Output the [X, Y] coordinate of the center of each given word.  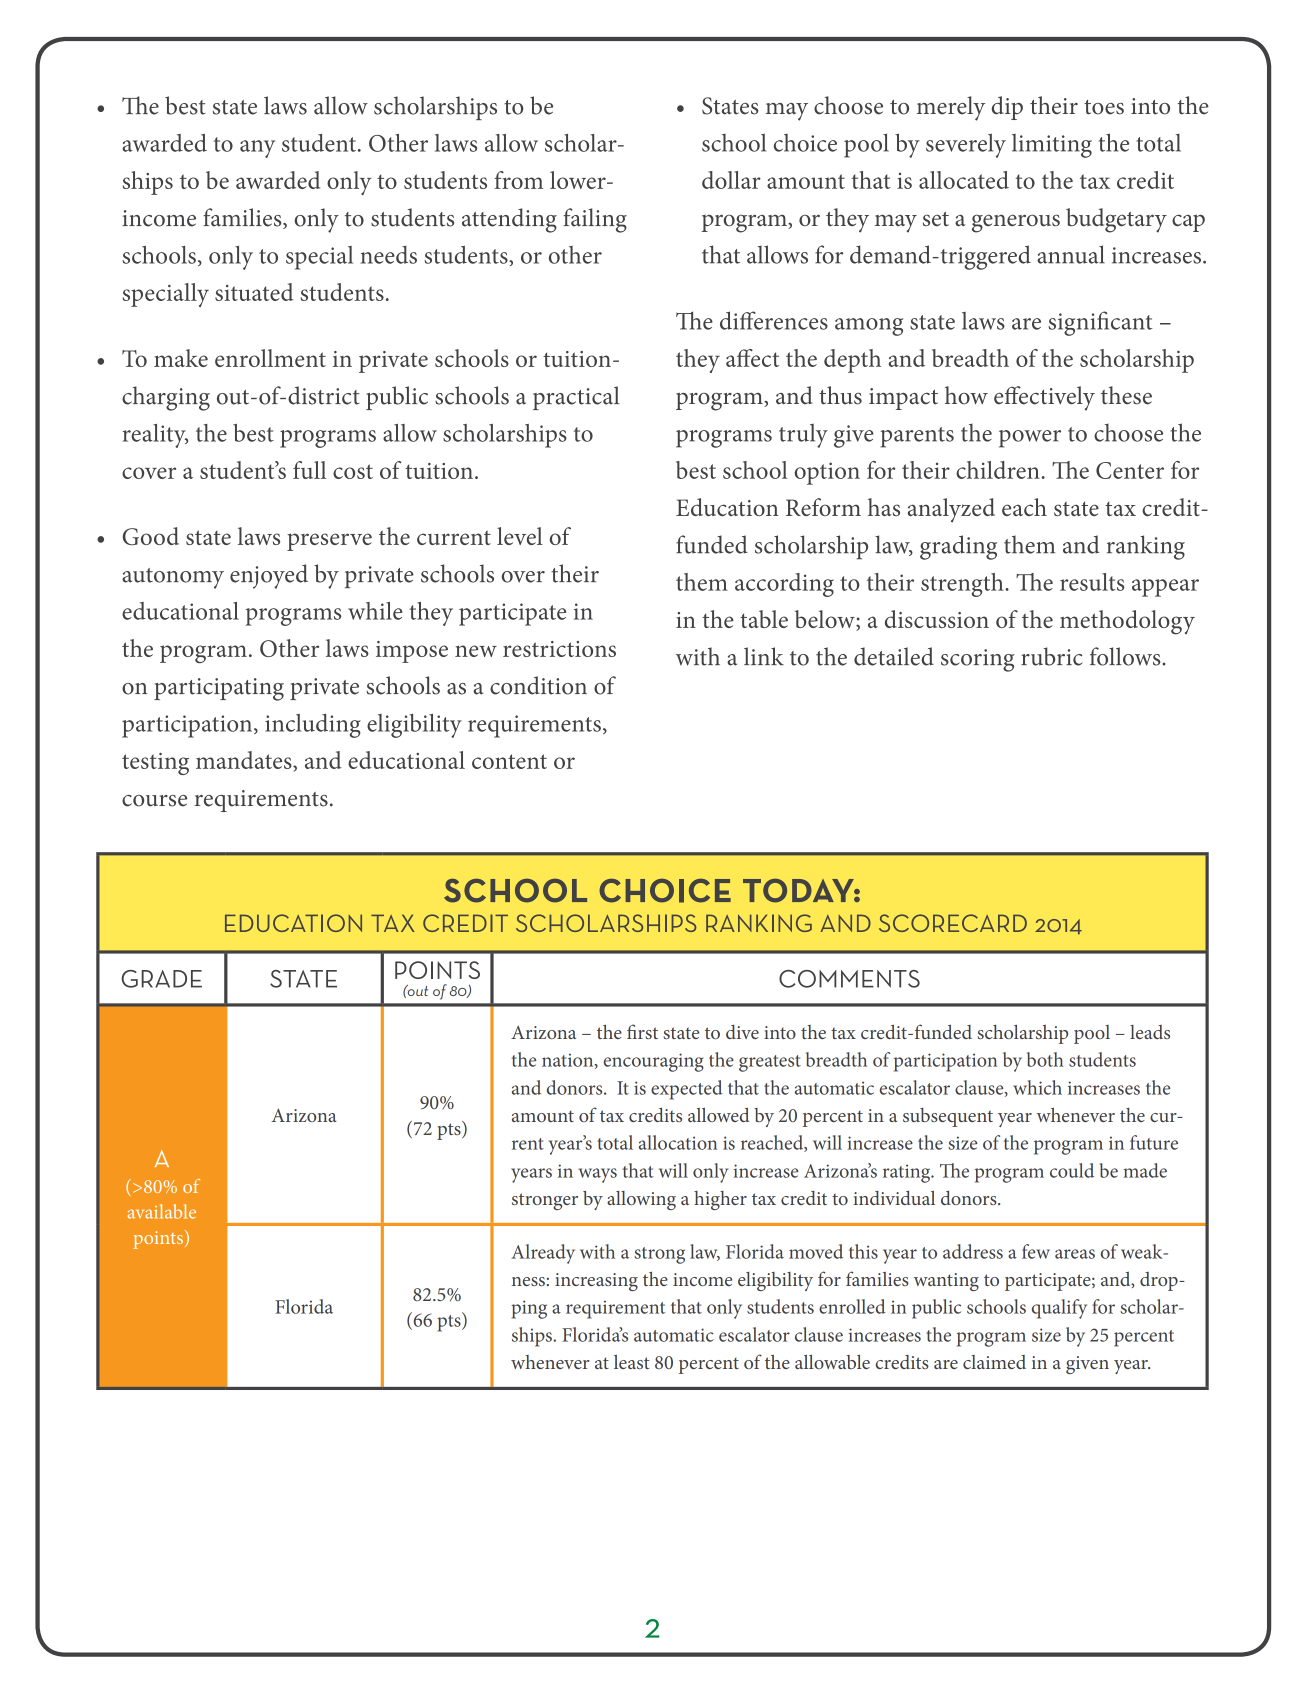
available [161, 1211]
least [631, 1362]
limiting [1052, 146]
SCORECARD [953, 923]
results [1092, 582]
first [642, 1031]
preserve [329, 542]
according [784, 585]
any [257, 149]
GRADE [161, 979]
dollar [731, 180]
